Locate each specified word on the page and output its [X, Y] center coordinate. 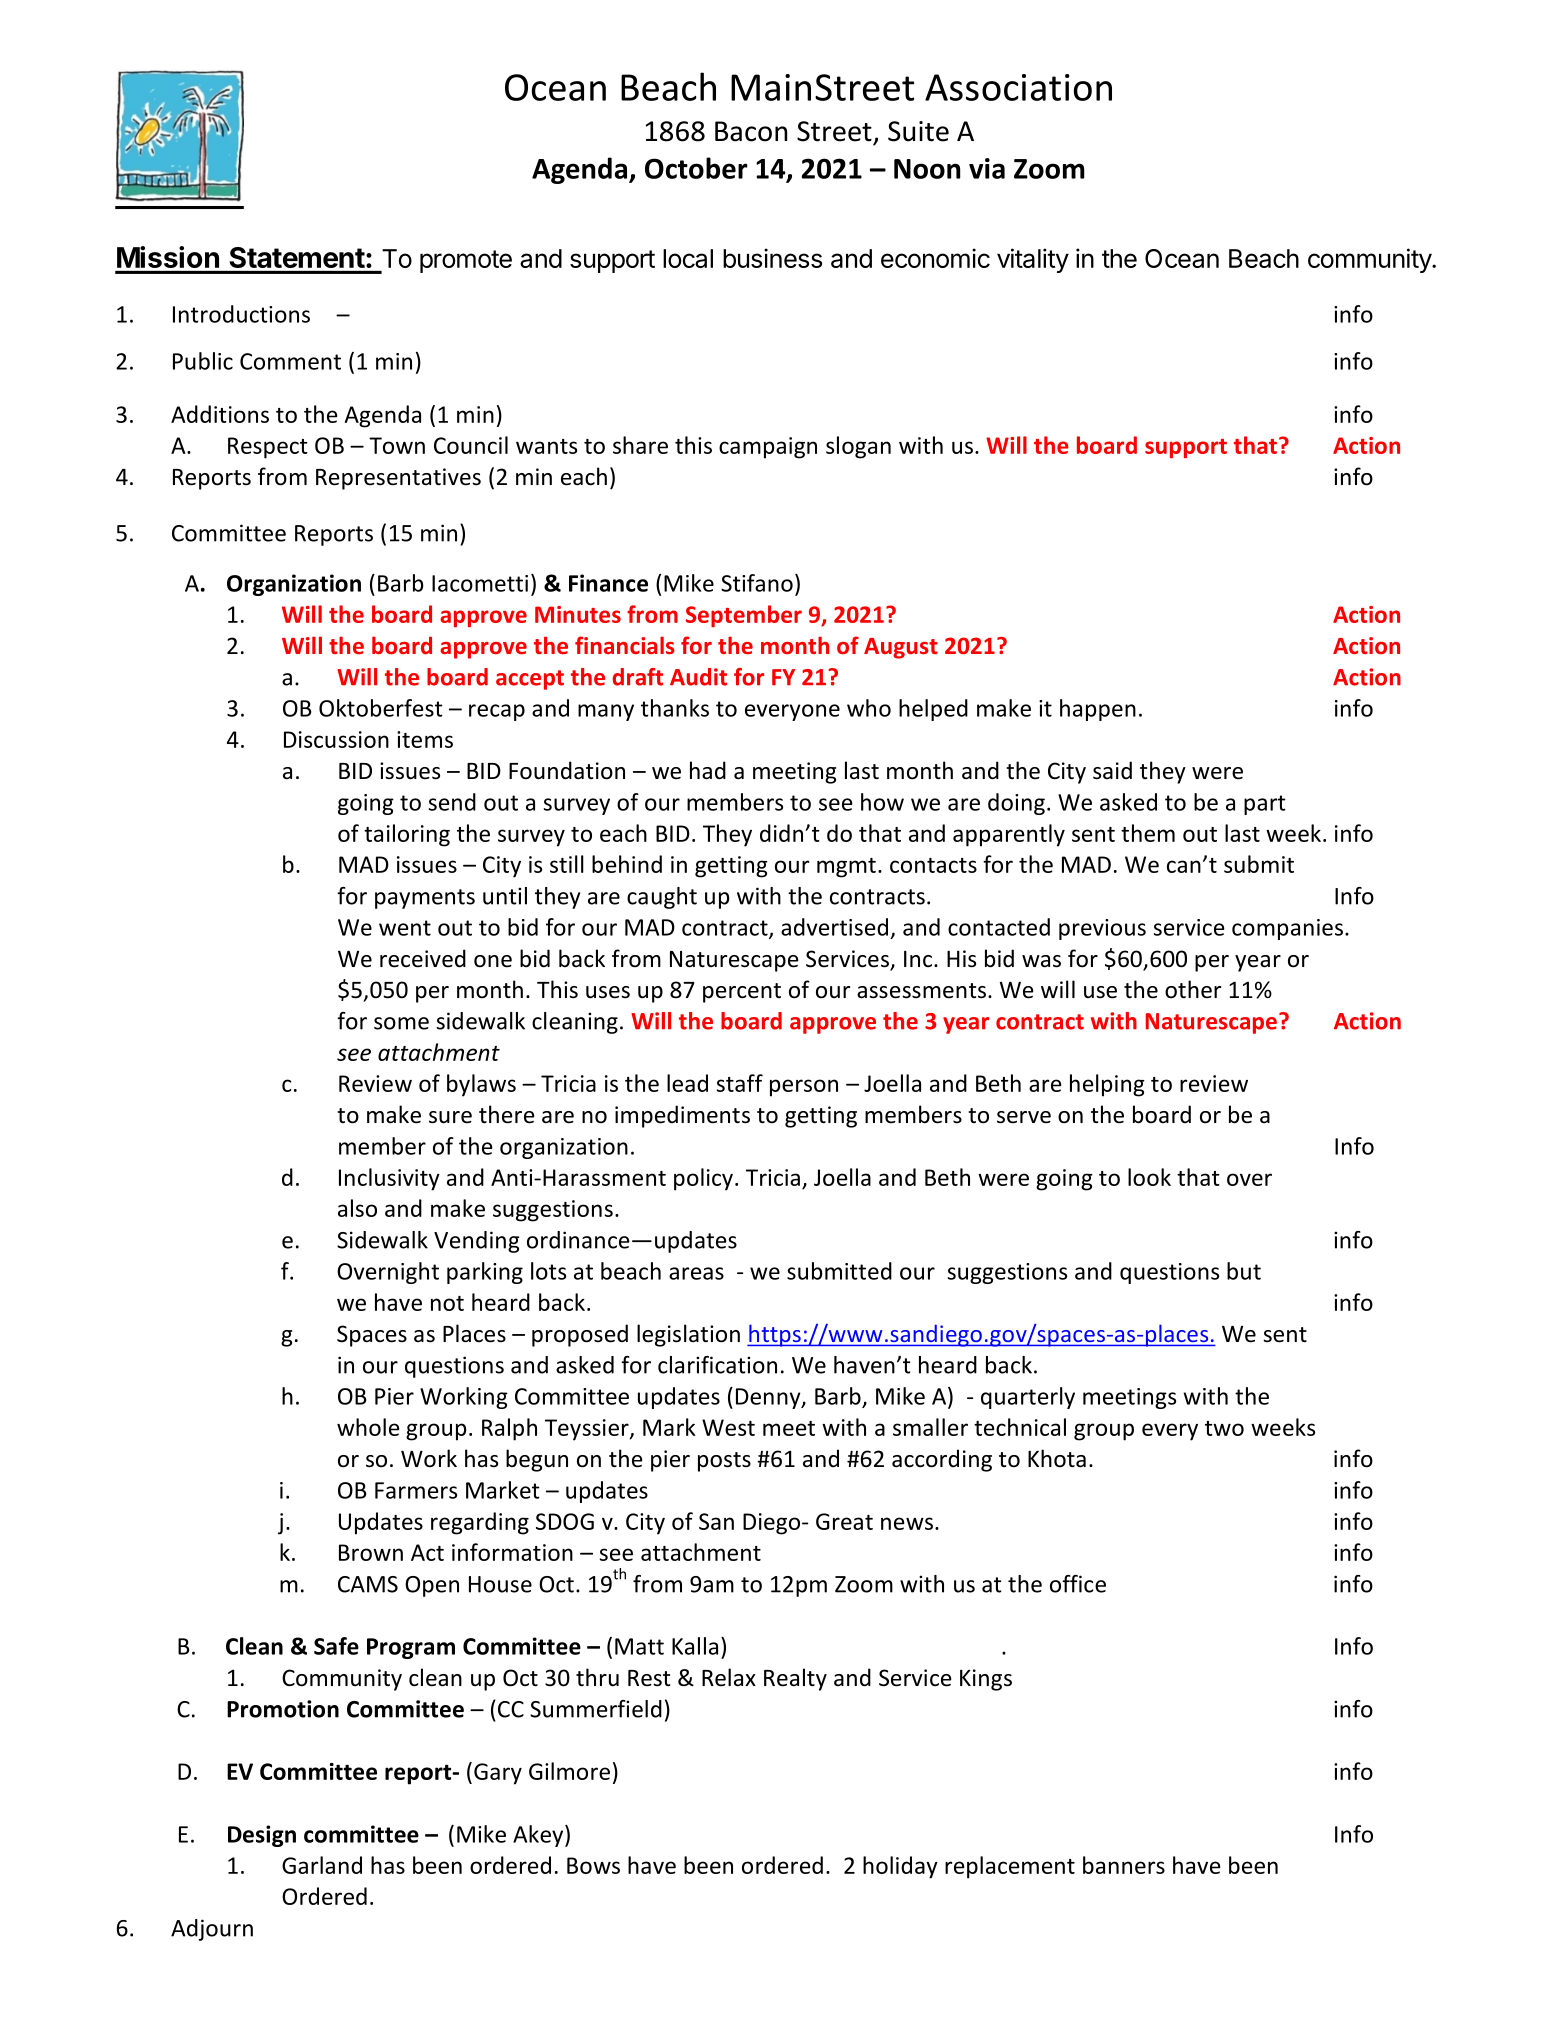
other [1193, 989]
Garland [322, 1865]
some [401, 1023]
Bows [593, 1865]
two [1224, 1428]
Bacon [751, 131]
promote [466, 261]
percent [742, 993]
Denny [769, 1398]
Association [1018, 87]
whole [368, 1427]
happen [1098, 710]
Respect [268, 448]
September [744, 616]
